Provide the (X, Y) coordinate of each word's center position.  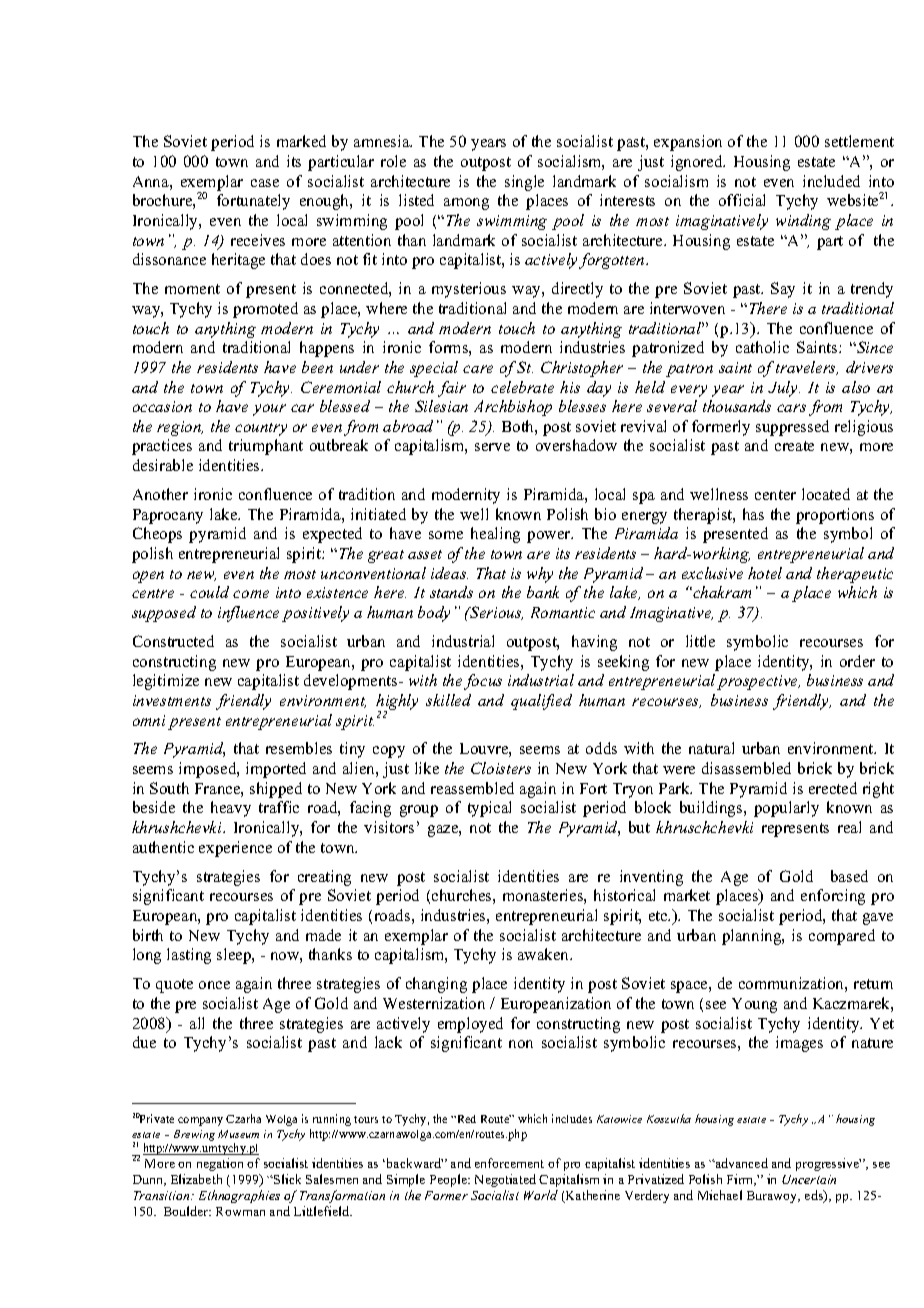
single (524, 183)
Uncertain (809, 1179)
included (831, 181)
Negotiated (505, 1180)
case (265, 183)
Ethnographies (239, 1196)
